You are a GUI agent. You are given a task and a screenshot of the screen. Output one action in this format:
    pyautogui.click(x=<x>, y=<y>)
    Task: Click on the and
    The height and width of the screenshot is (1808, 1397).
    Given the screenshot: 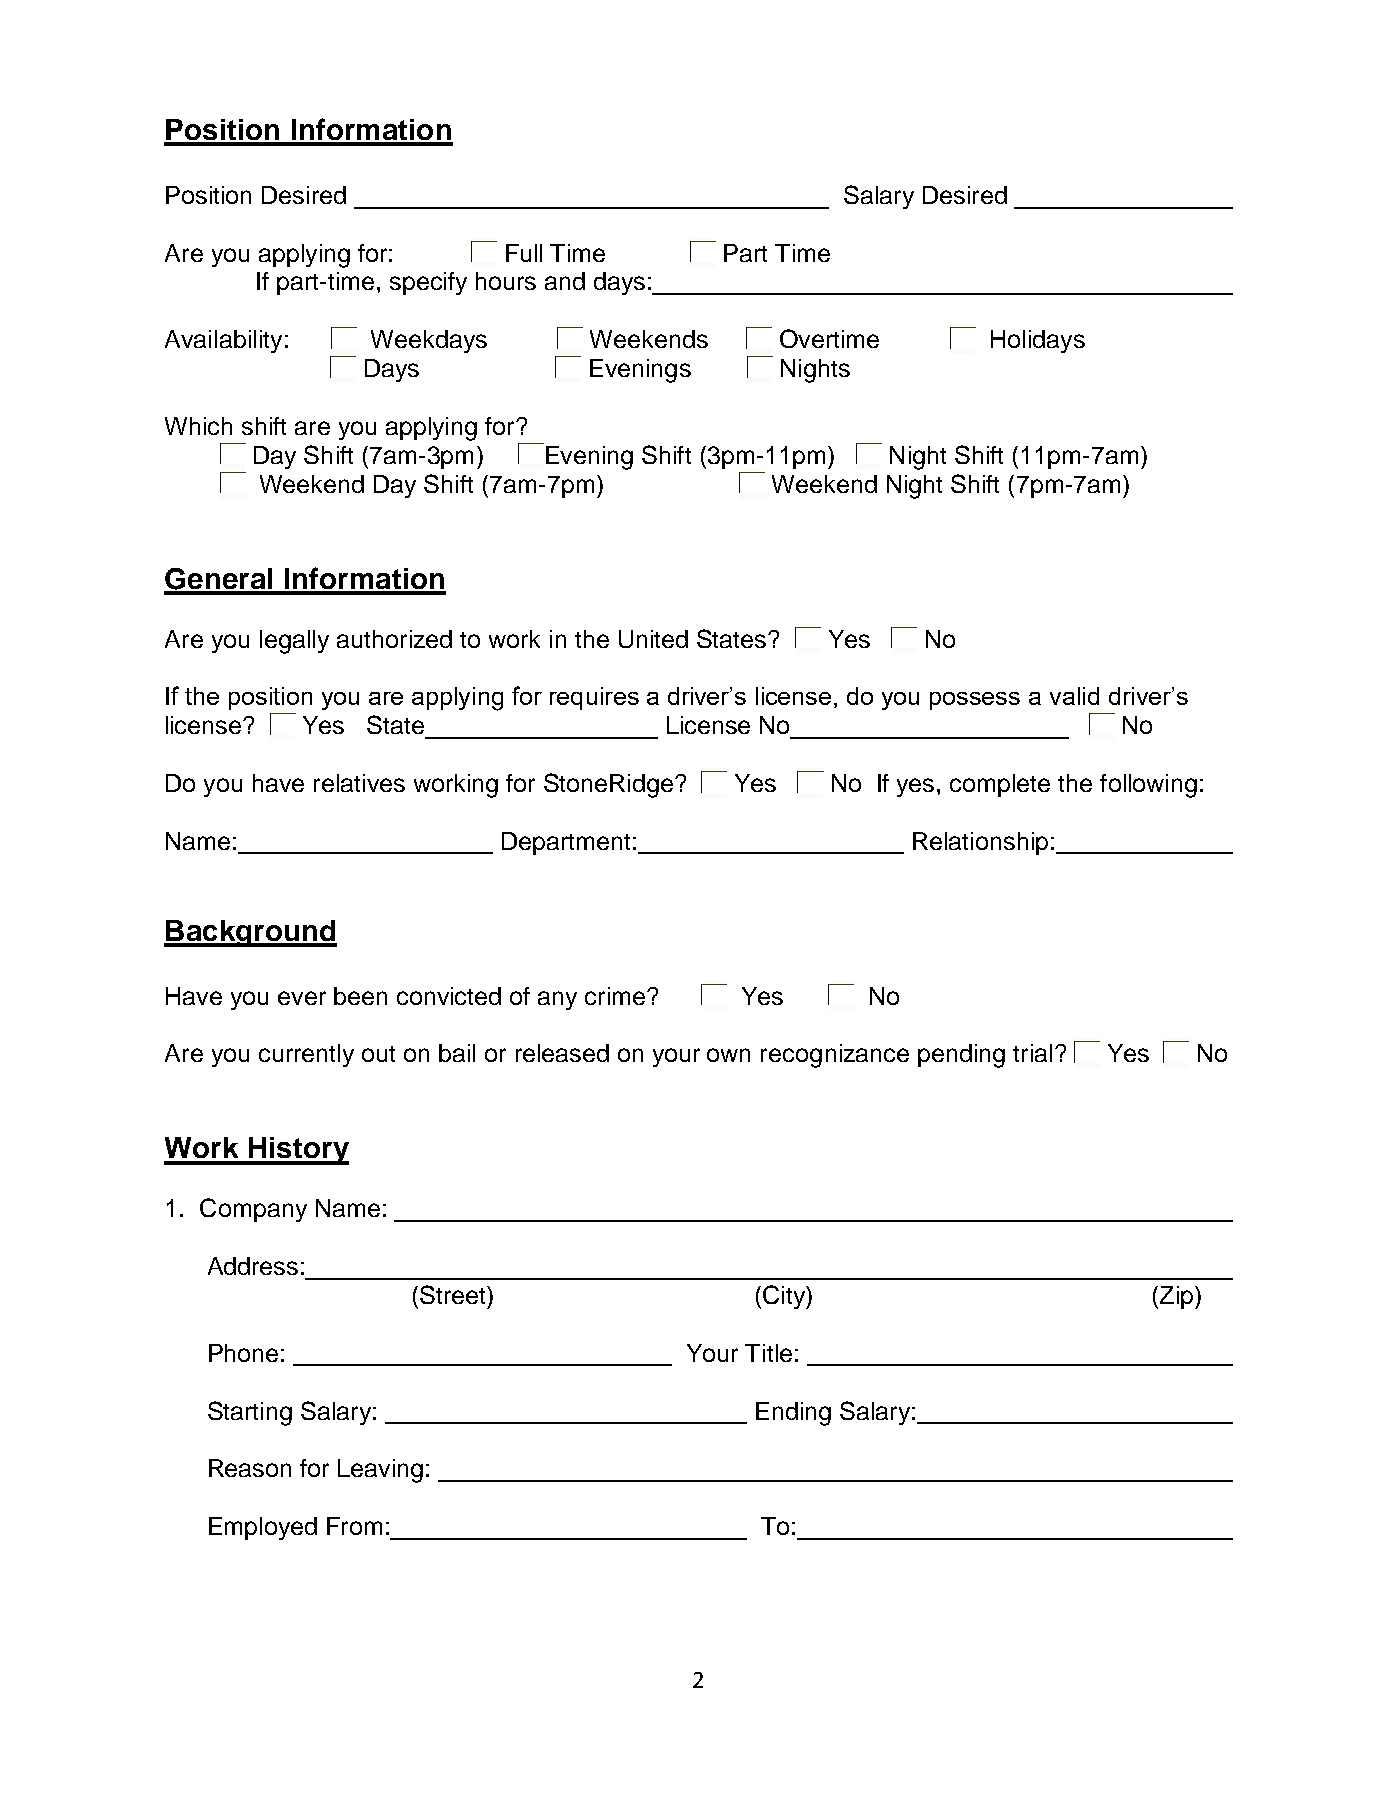 What is the action you would take?
    pyautogui.click(x=565, y=281)
